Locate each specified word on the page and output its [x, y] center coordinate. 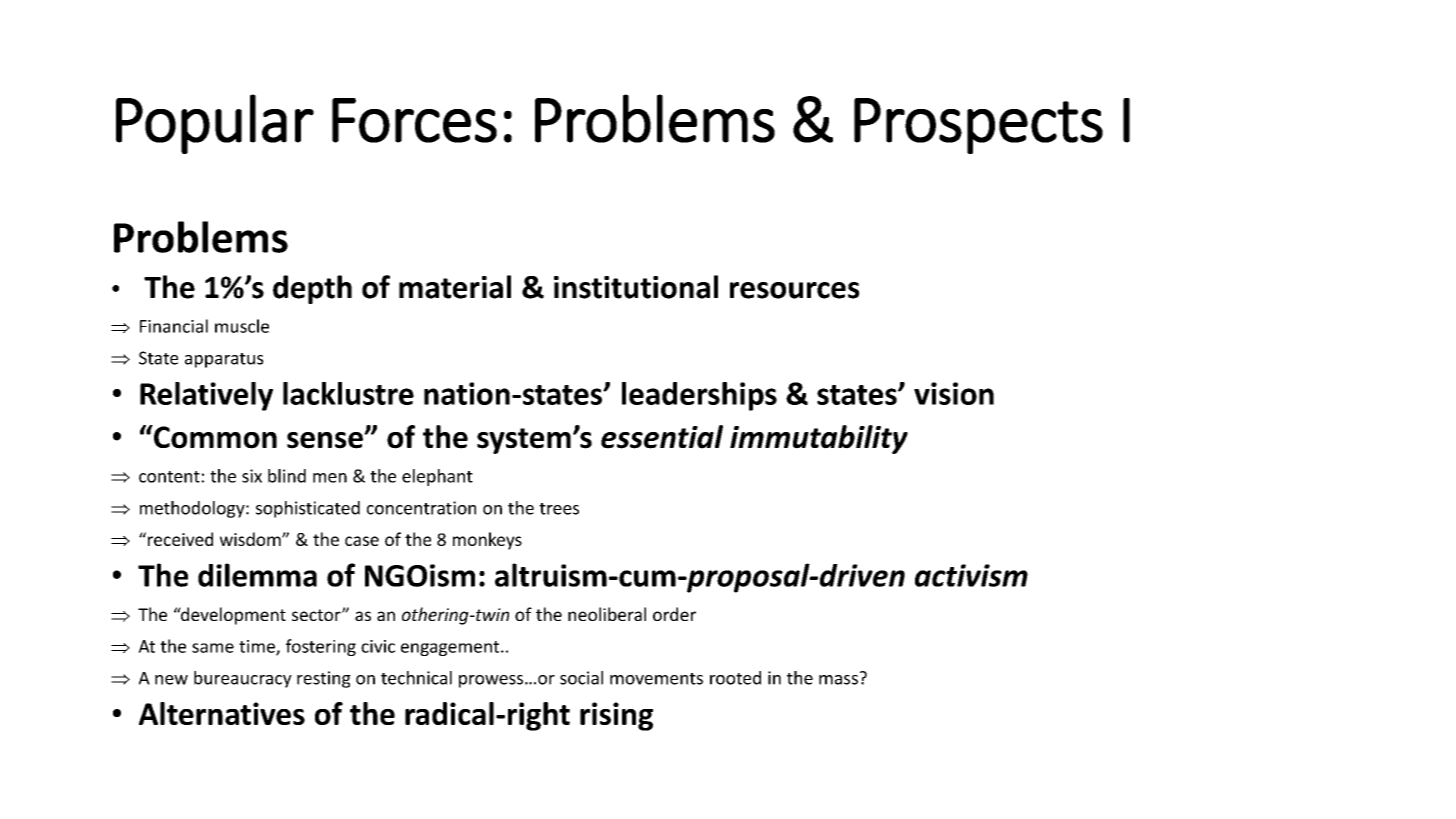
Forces [414, 120]
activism [971, 575]
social [581, 678]
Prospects [978, 126]
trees [559, 509]
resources [795, 290]
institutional [636, 287]
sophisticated [308, 509]
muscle [242, 326]
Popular [215, 124]
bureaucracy [243, 679]
